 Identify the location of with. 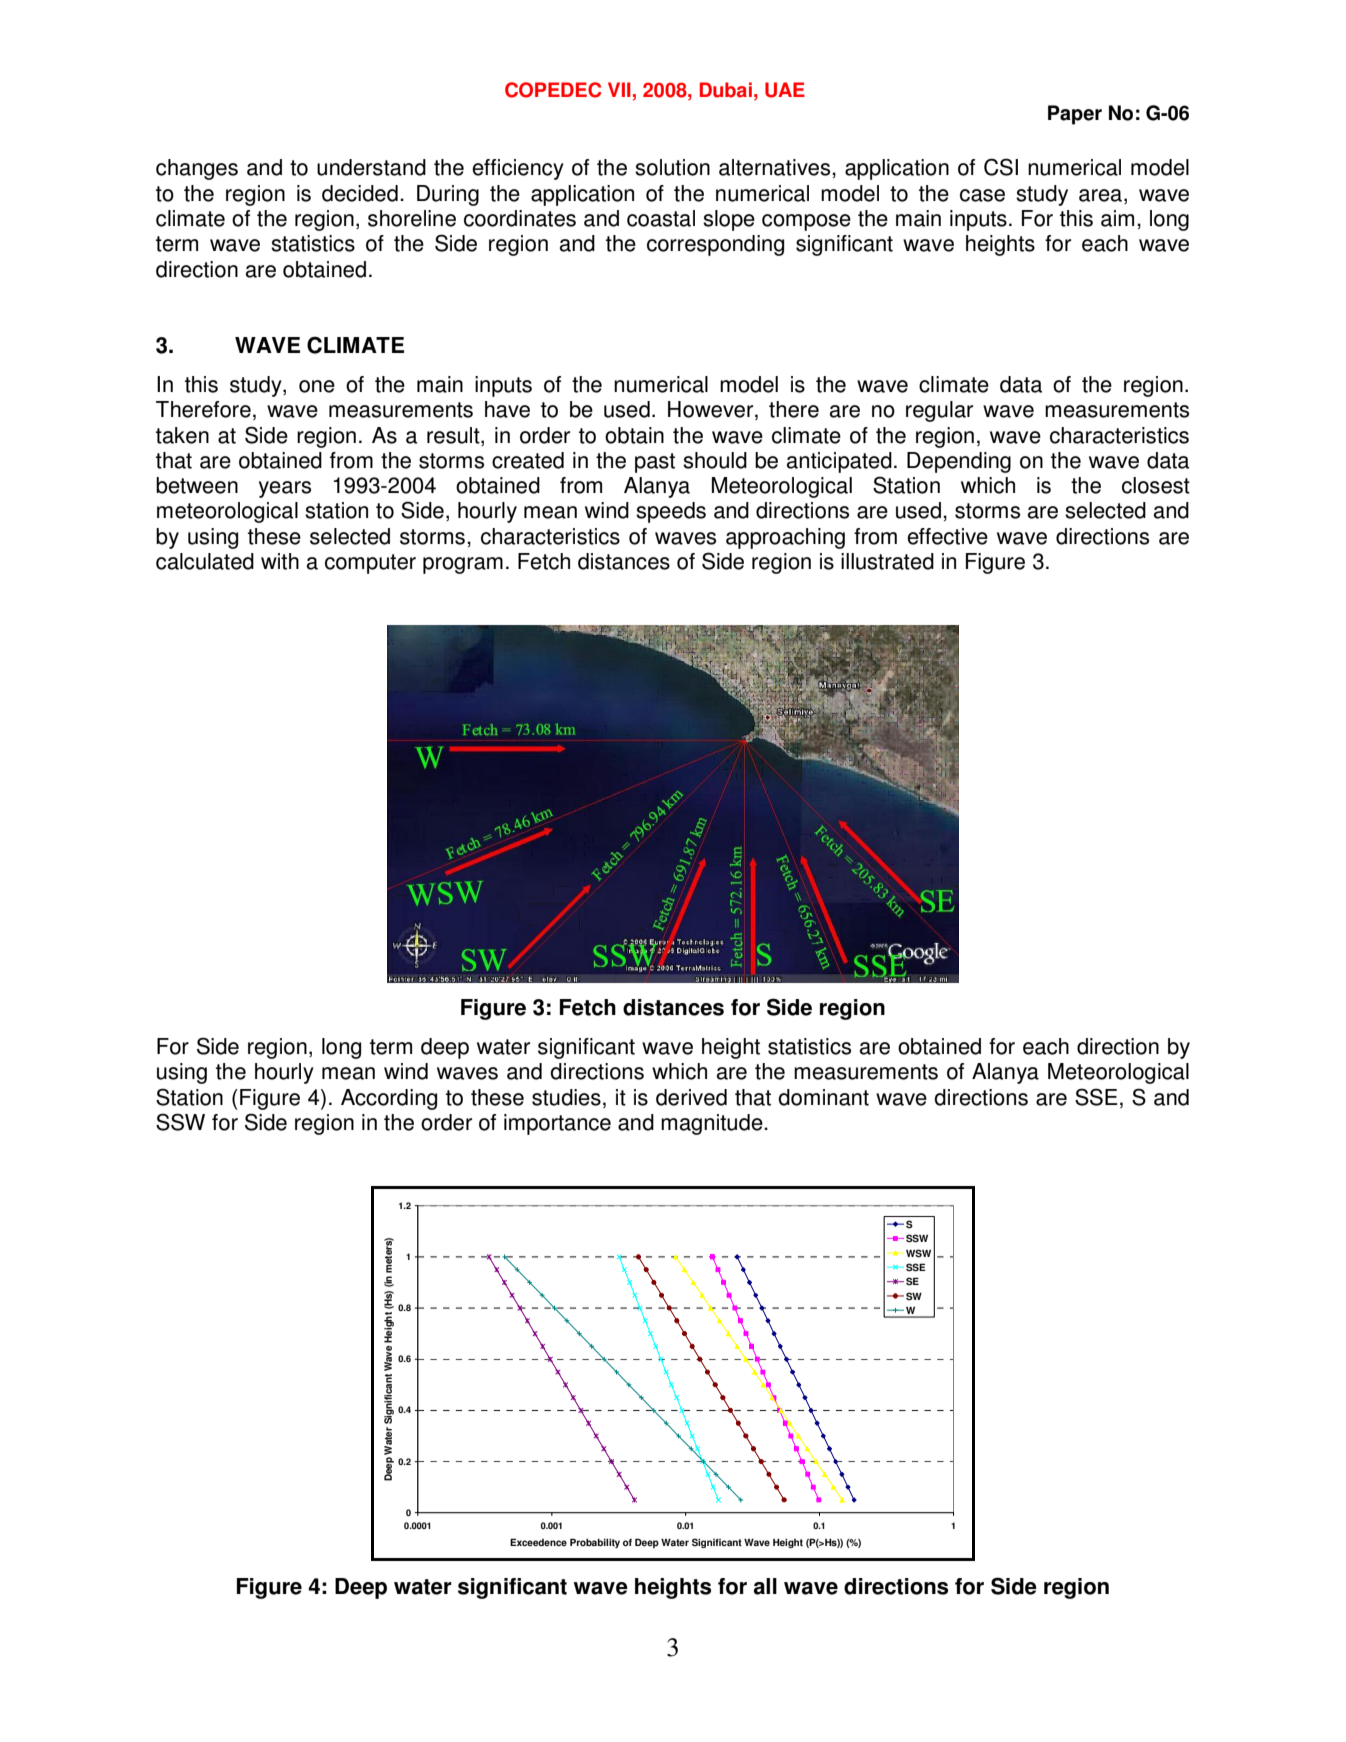
(280, 561).
